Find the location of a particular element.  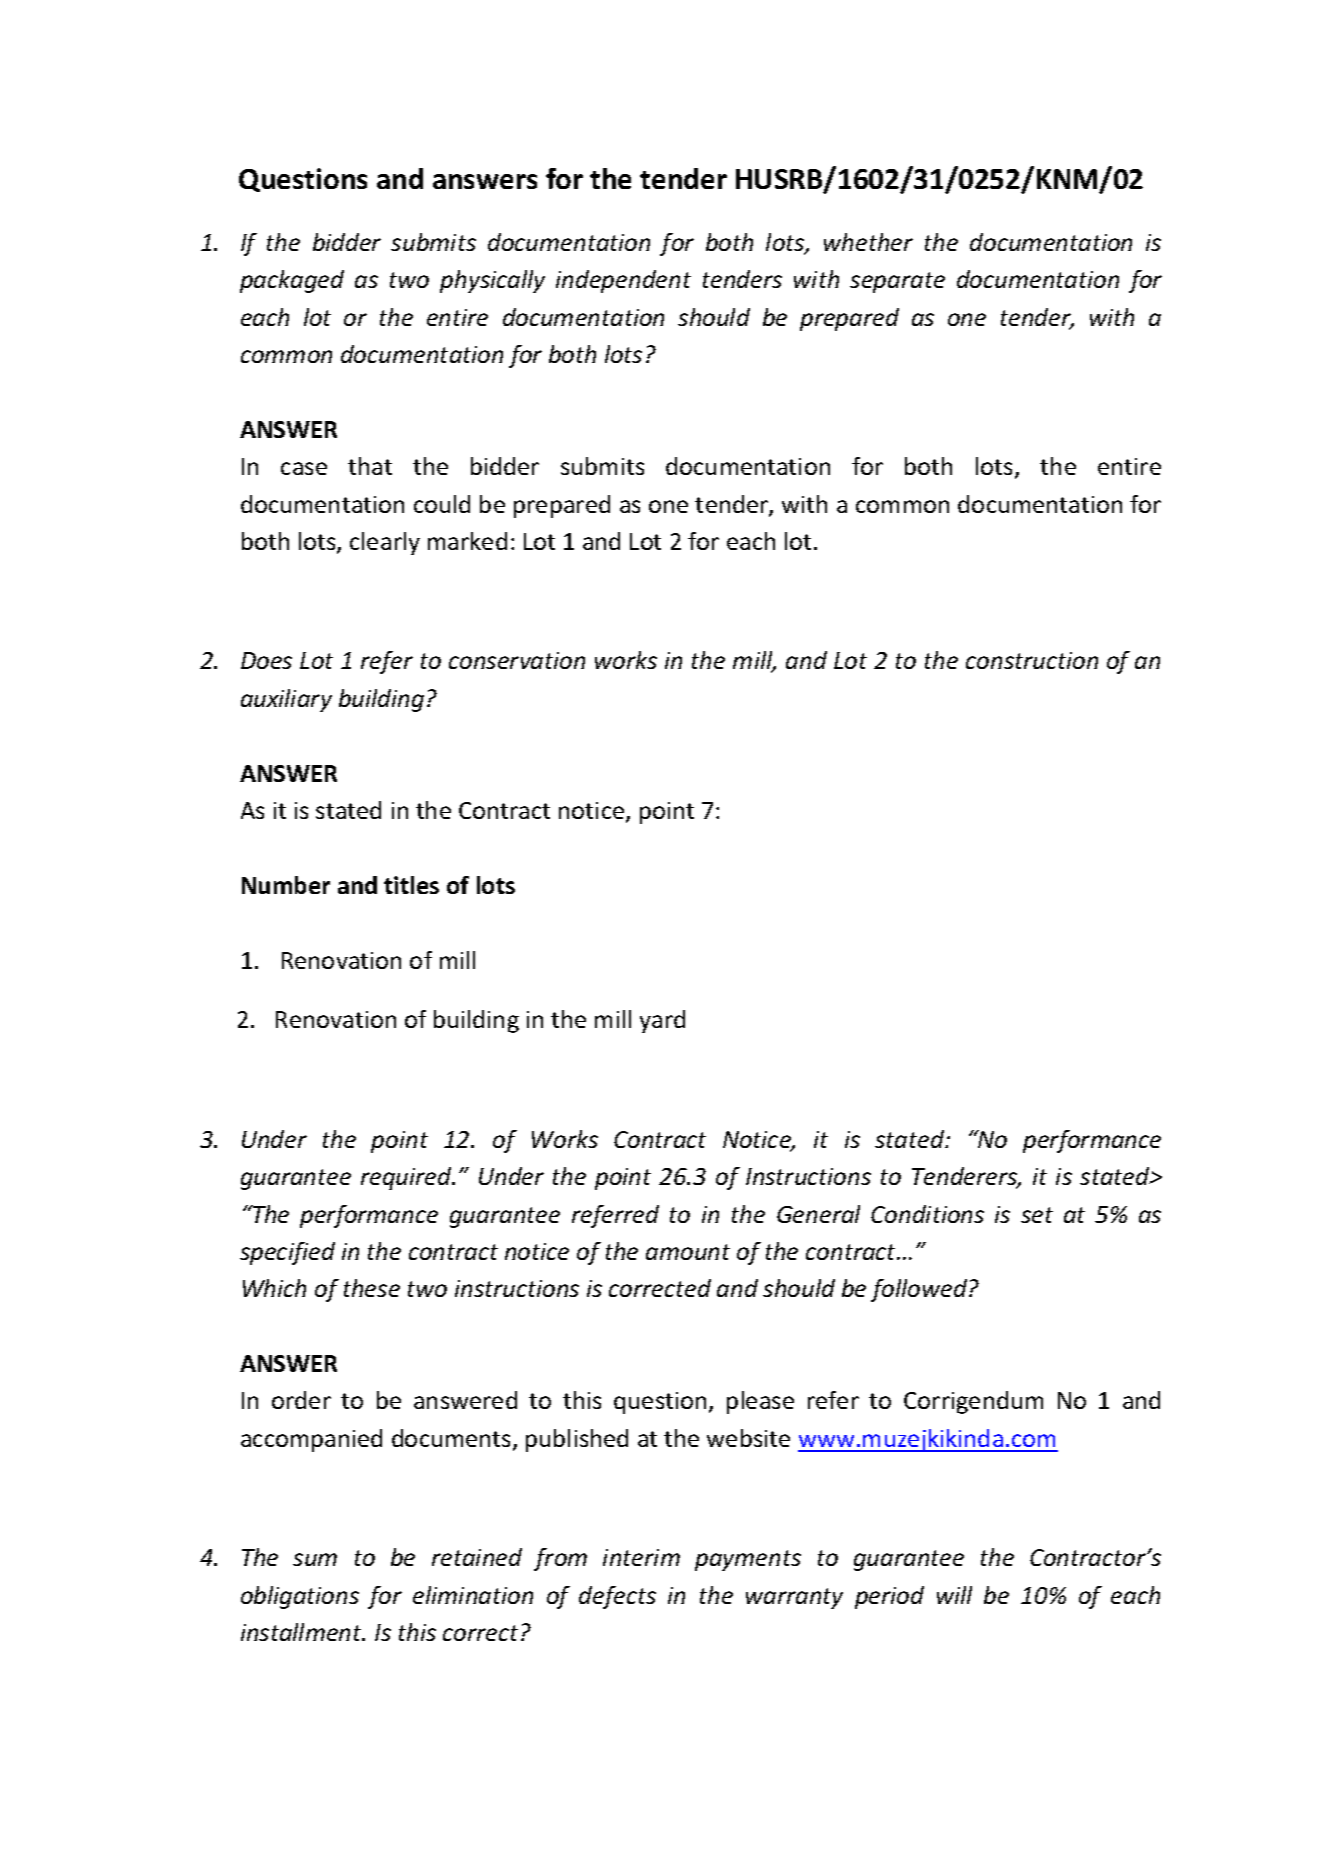

auxiliary is located at coordinates (286, 700).
